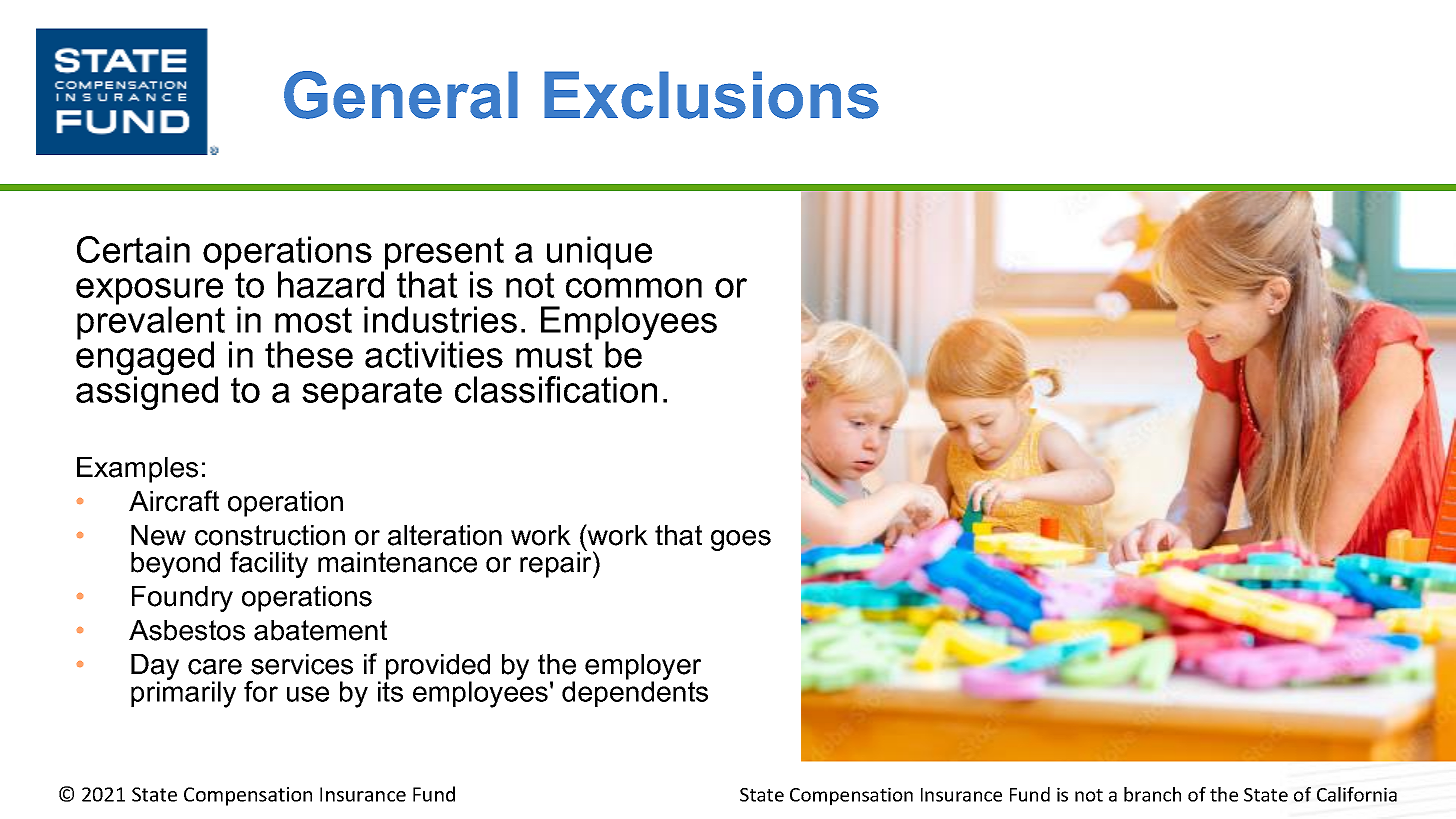 The height and width of the page is (819, 1456). I want to click on facility, so click(269, 564).
